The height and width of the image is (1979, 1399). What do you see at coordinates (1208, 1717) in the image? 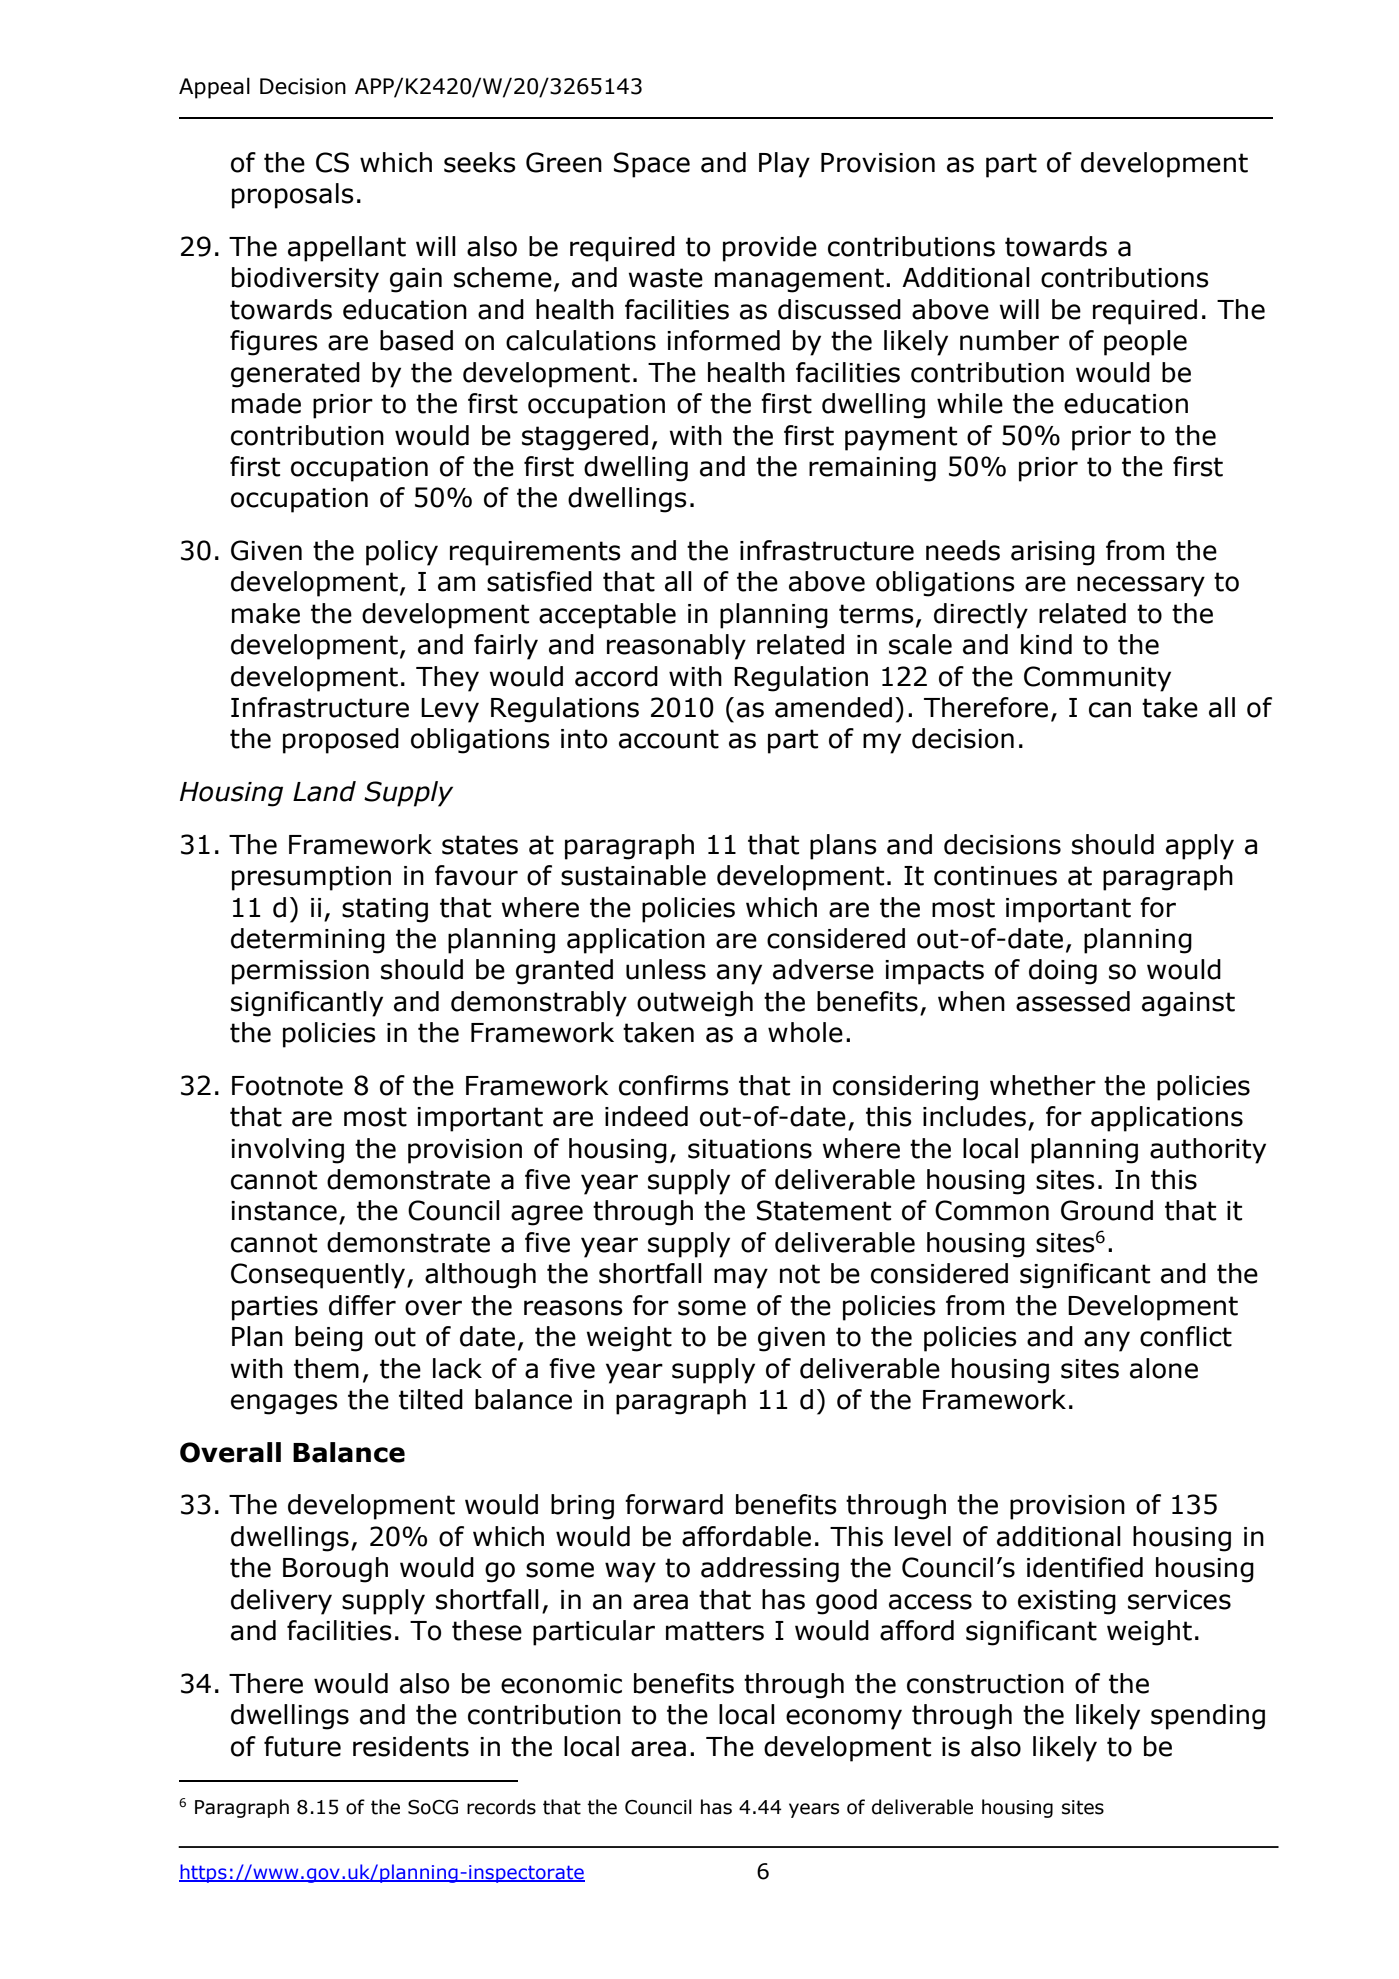
I see `spending` at bounding box center [1208, 1717].
